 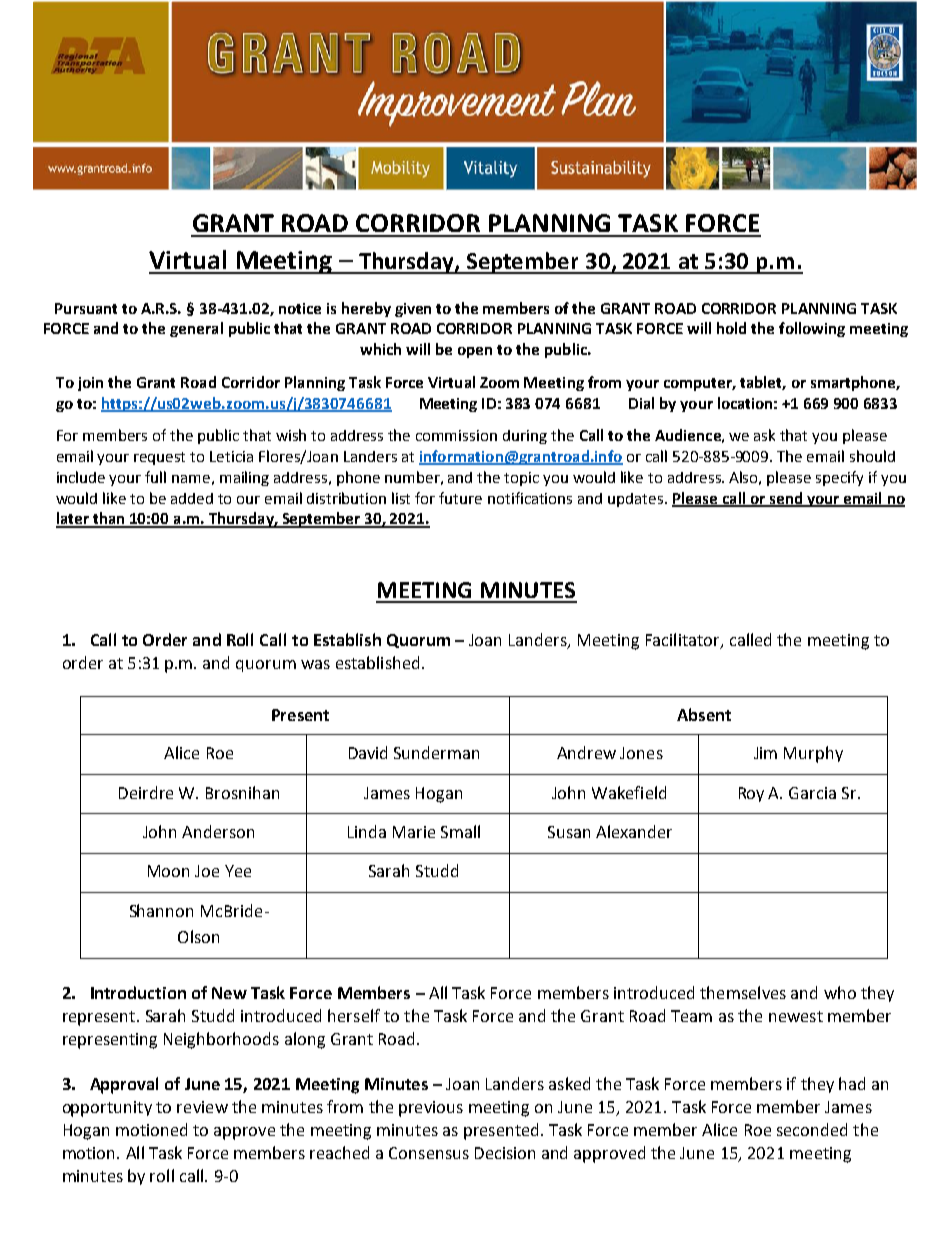 What do you see at coordinates (460, 831) in the screenshot?
I see `Small` at bounding box center [460, 831].
